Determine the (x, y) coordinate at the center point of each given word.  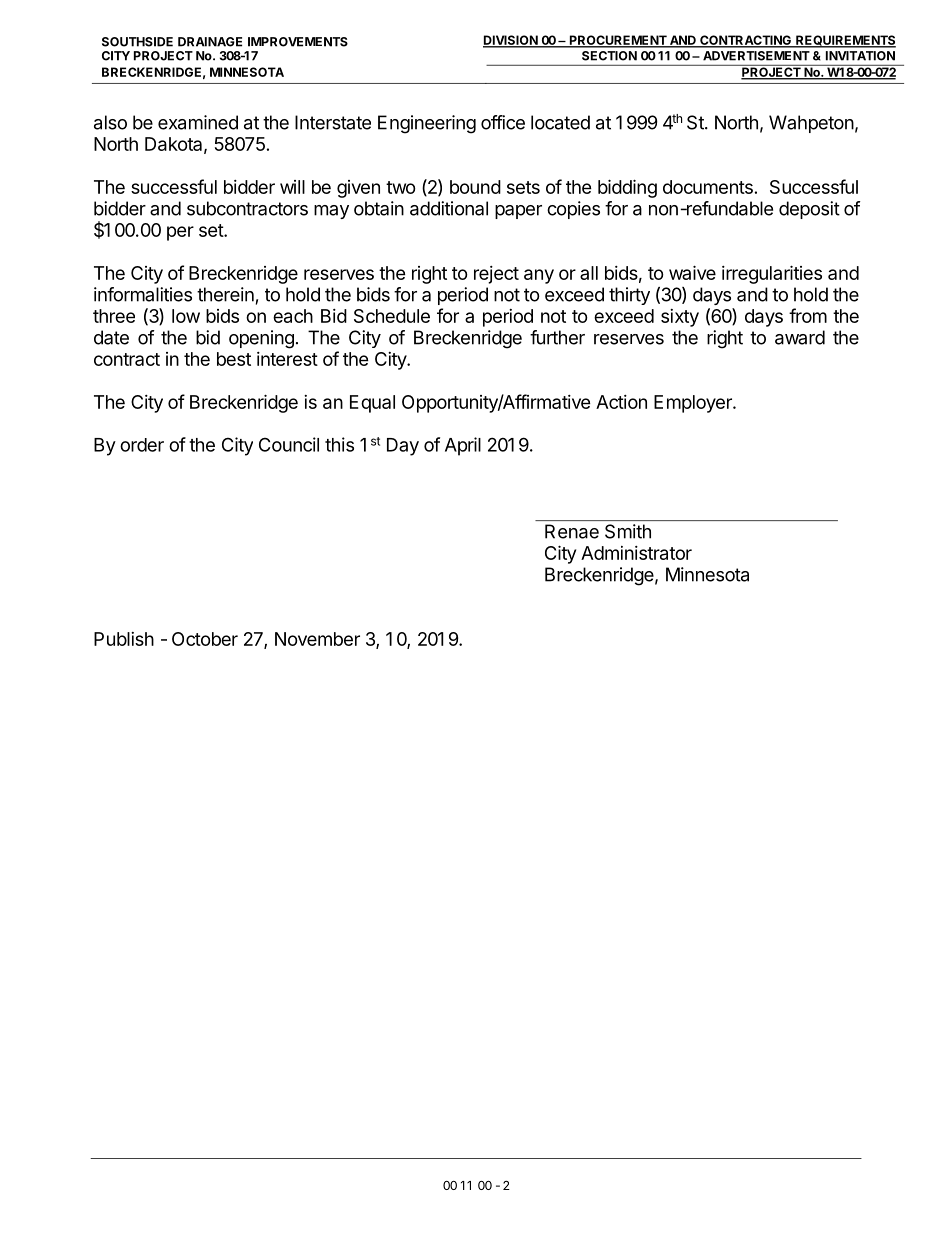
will (292, 187)
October (205, 639)
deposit (809, 210)
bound (475, 187)
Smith (628, 531)
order (142, 445)
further (557, 337)
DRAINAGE (210, 42)
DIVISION (511, 41)
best (234, 359)
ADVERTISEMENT (756, 56)
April (463, 446)
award (800, 337)
